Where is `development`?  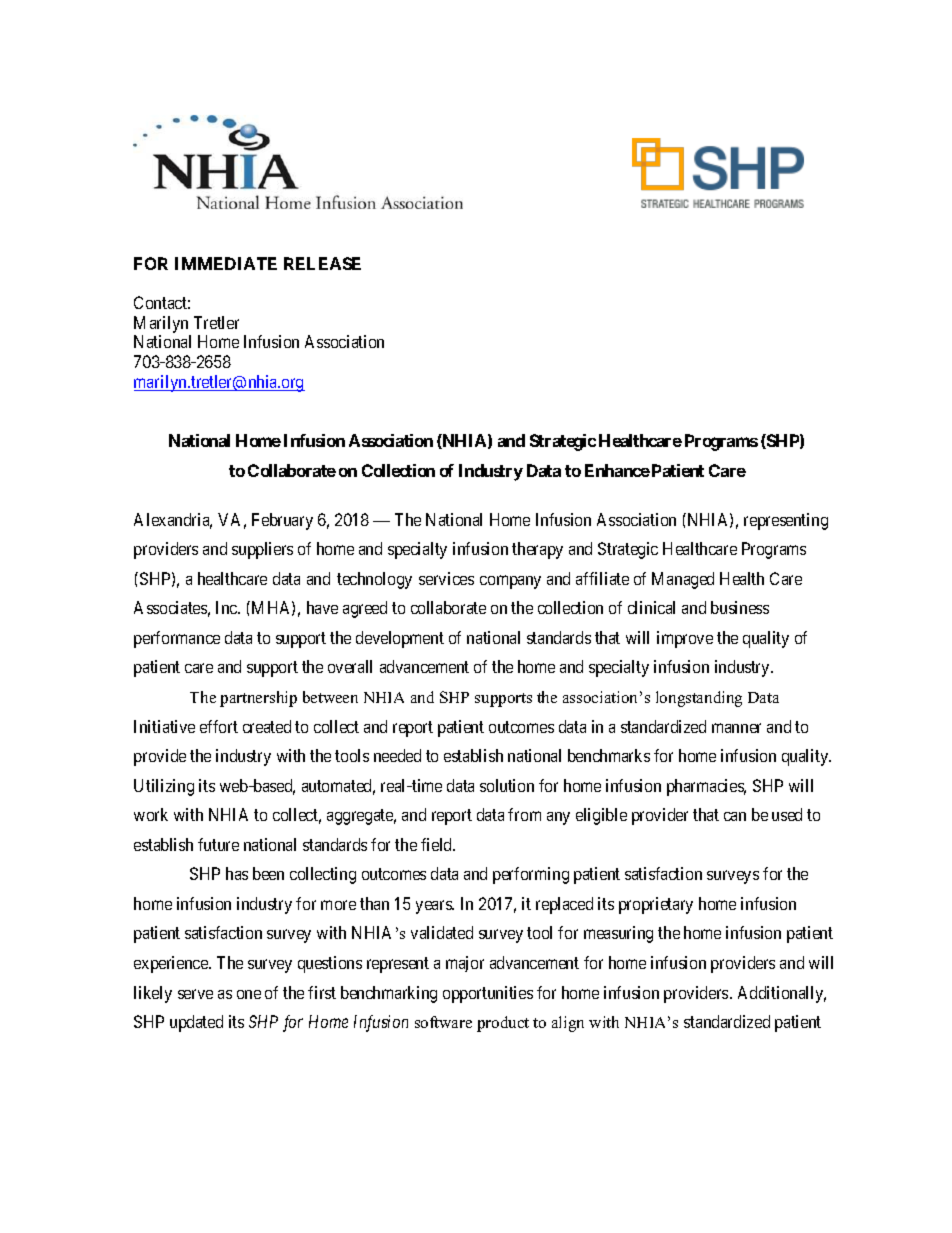 development is located at coordinates (400, 639).
